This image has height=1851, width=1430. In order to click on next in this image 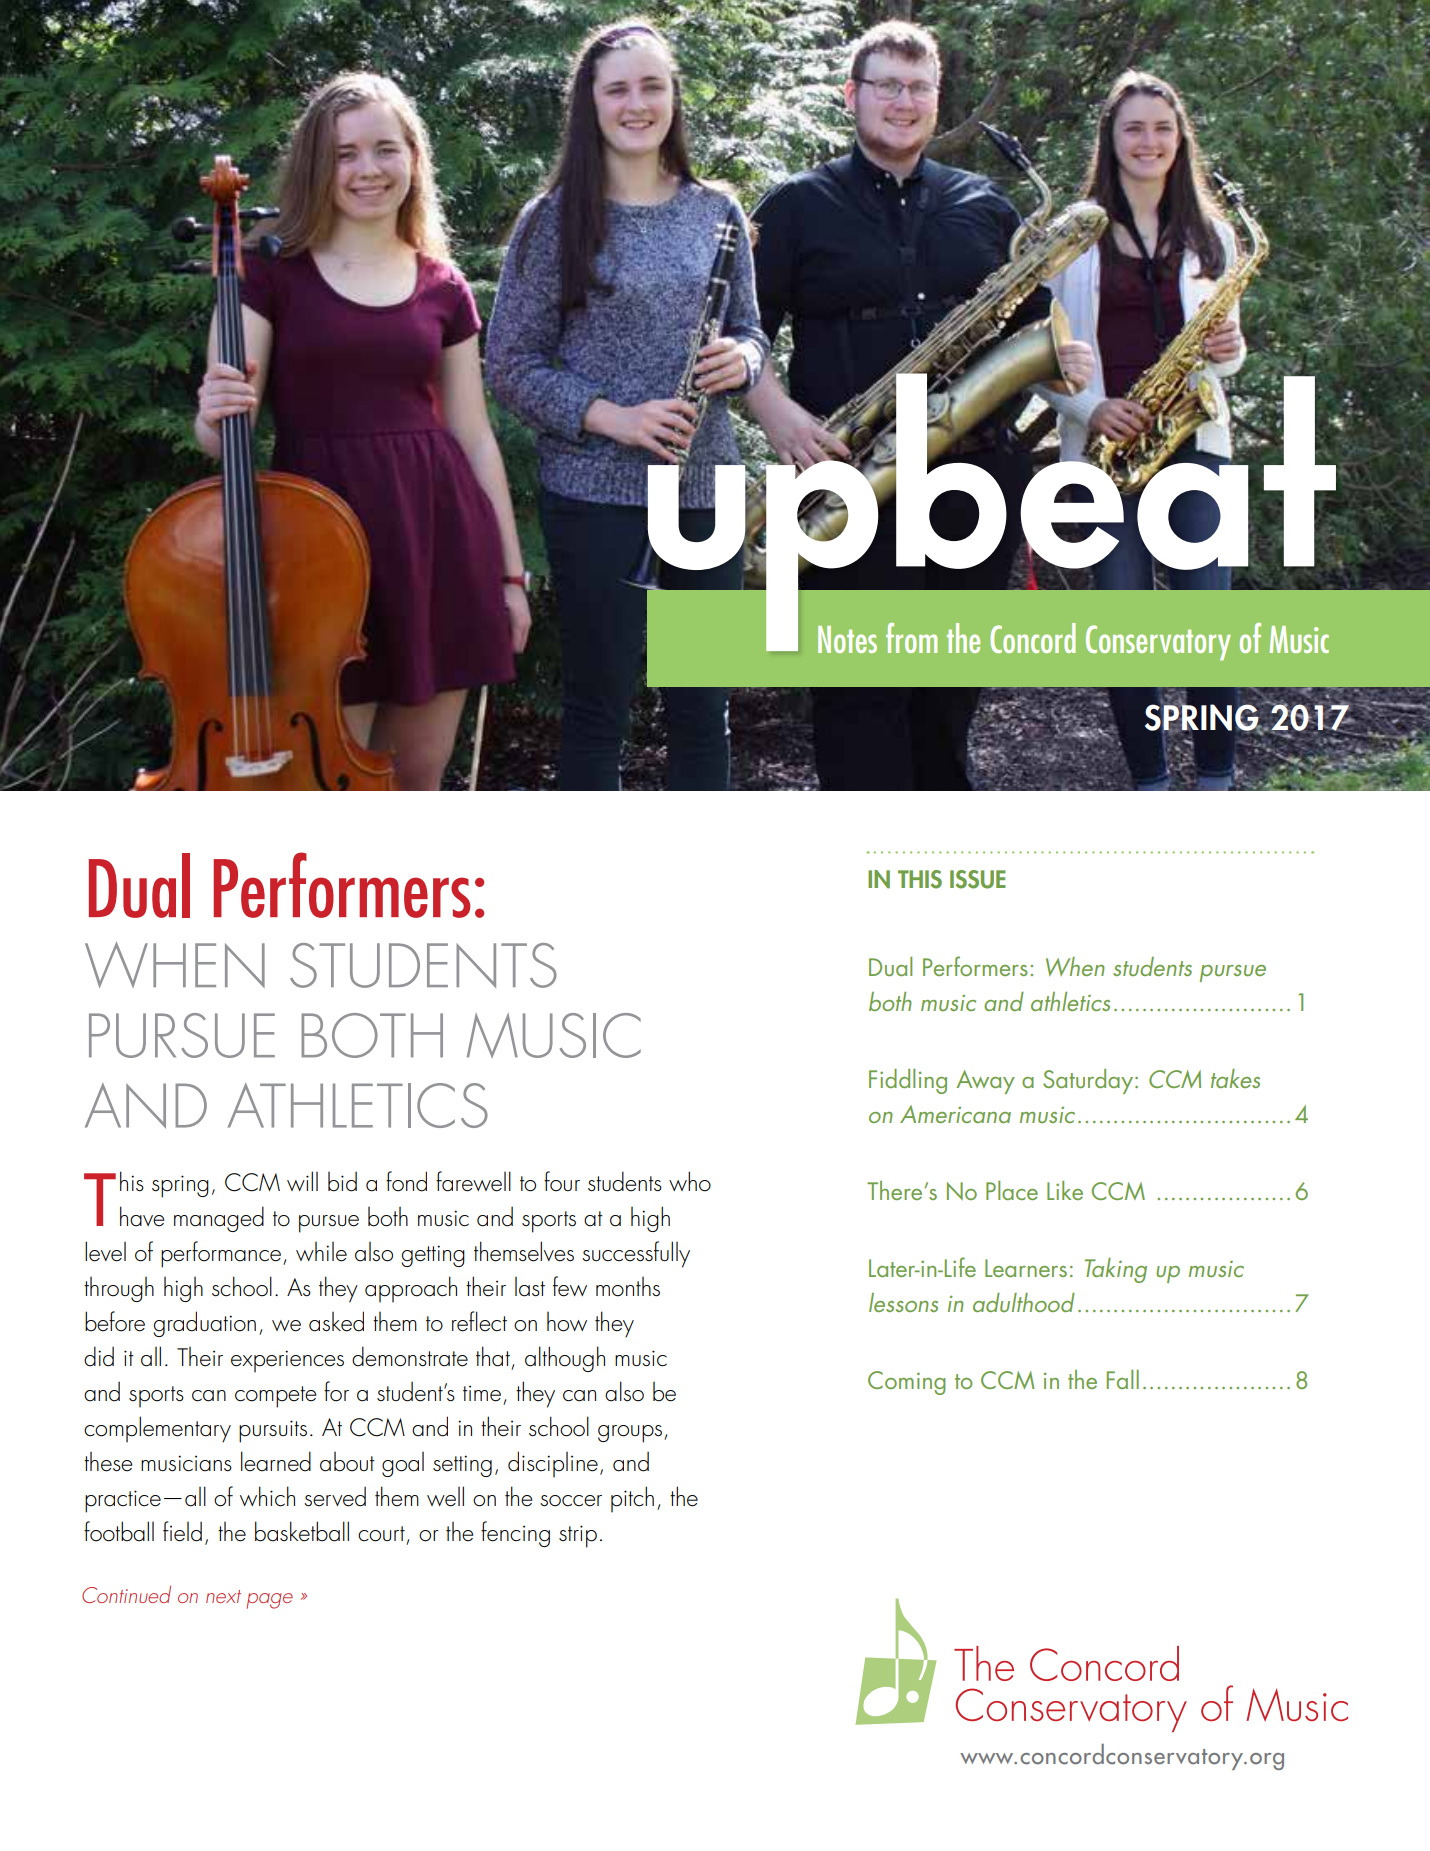, I will do `click(223, 1596)`.
